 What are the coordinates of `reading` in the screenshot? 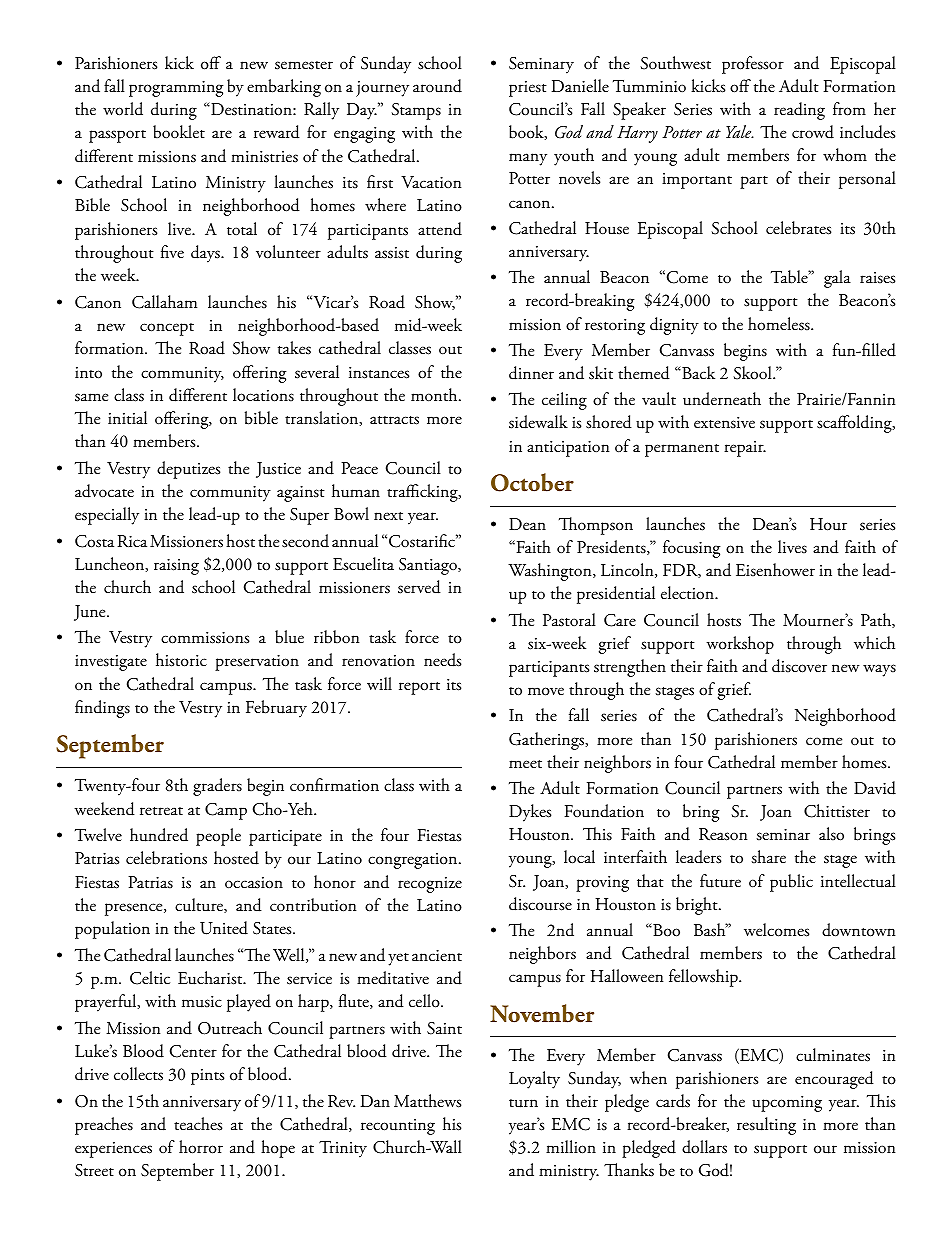 It's located at (799, 111).
